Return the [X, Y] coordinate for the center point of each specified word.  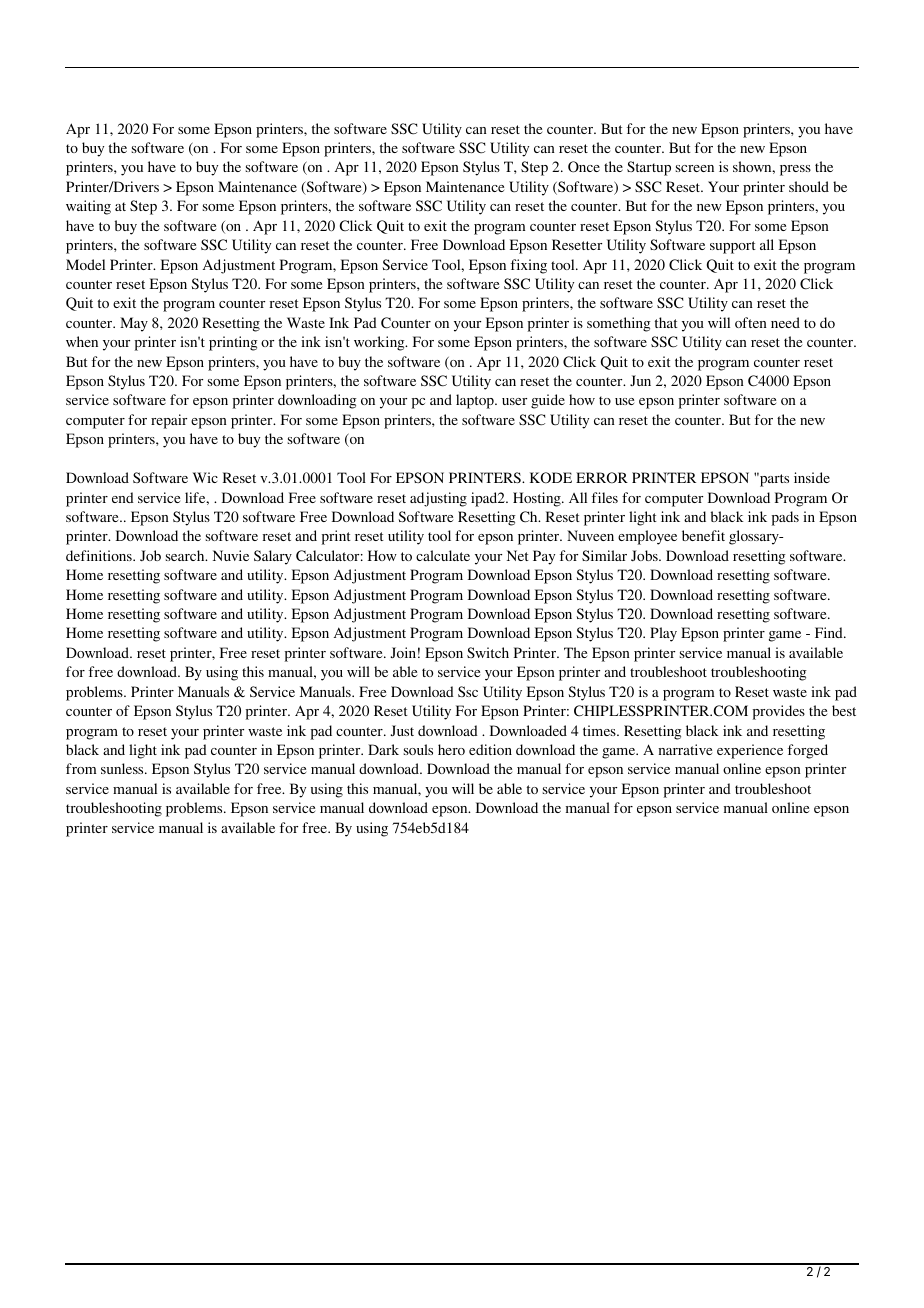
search [186, 555]
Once [584, 167]
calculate [443, 555]
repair [169, 421]
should [809, 186]
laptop [476, 401]
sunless [123, 768]
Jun [640, 380]
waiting [88, 207]
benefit [703, 535]
